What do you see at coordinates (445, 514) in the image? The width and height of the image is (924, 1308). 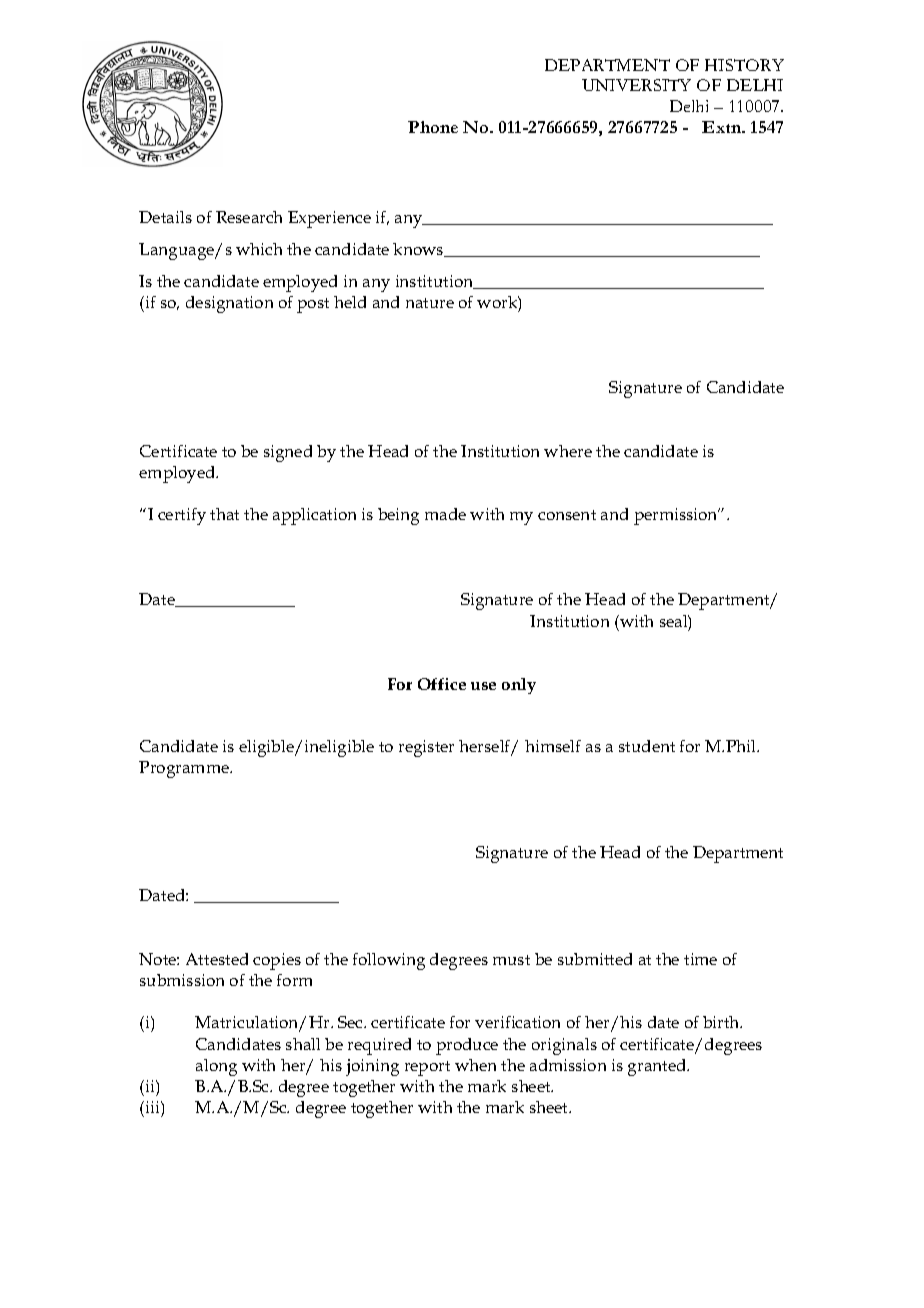 I see `made` at bounding box center [445, 514].
